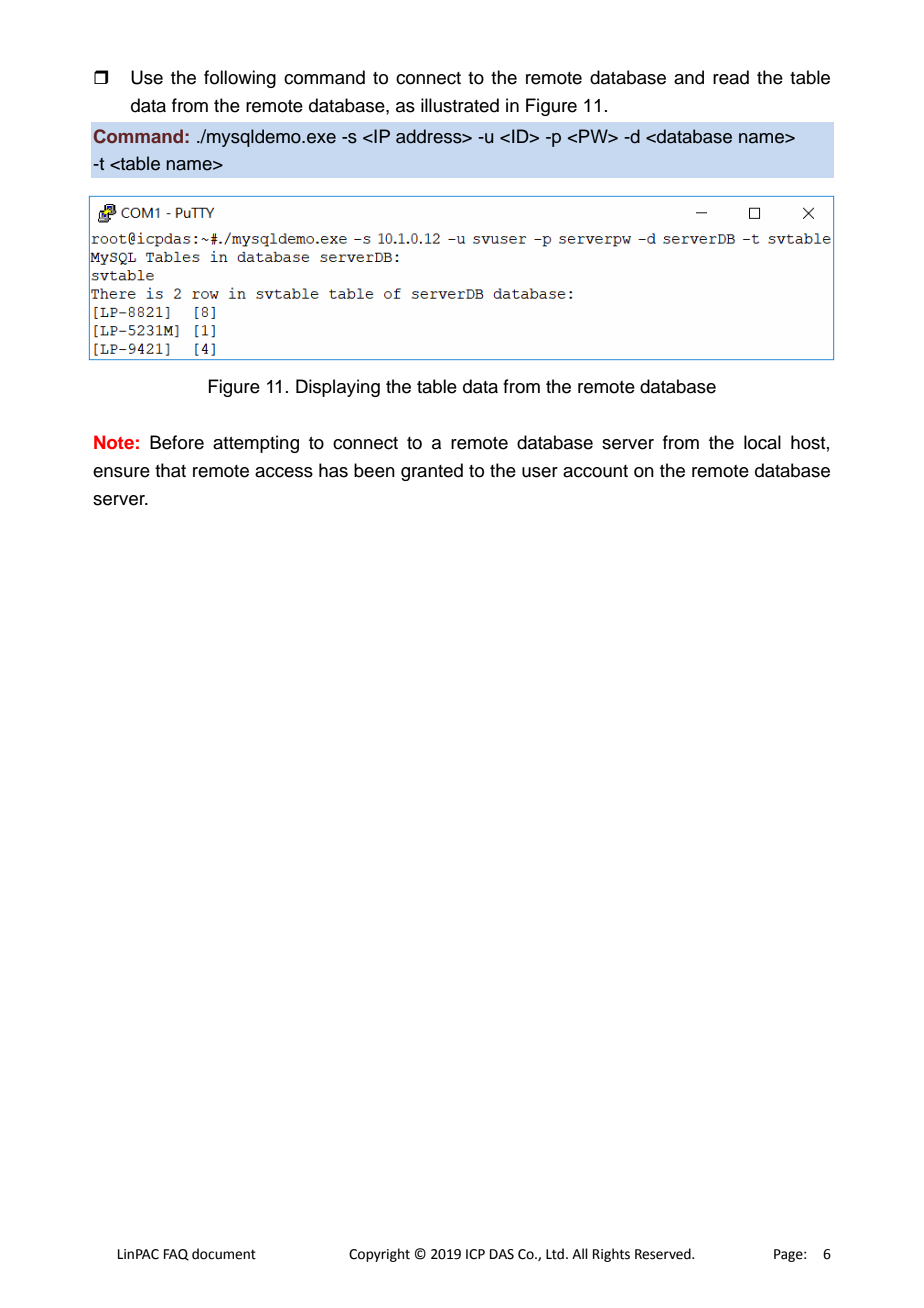 The height and width of the document is (1308, 924). I want to click on Reserved, so click(664, 1254).
